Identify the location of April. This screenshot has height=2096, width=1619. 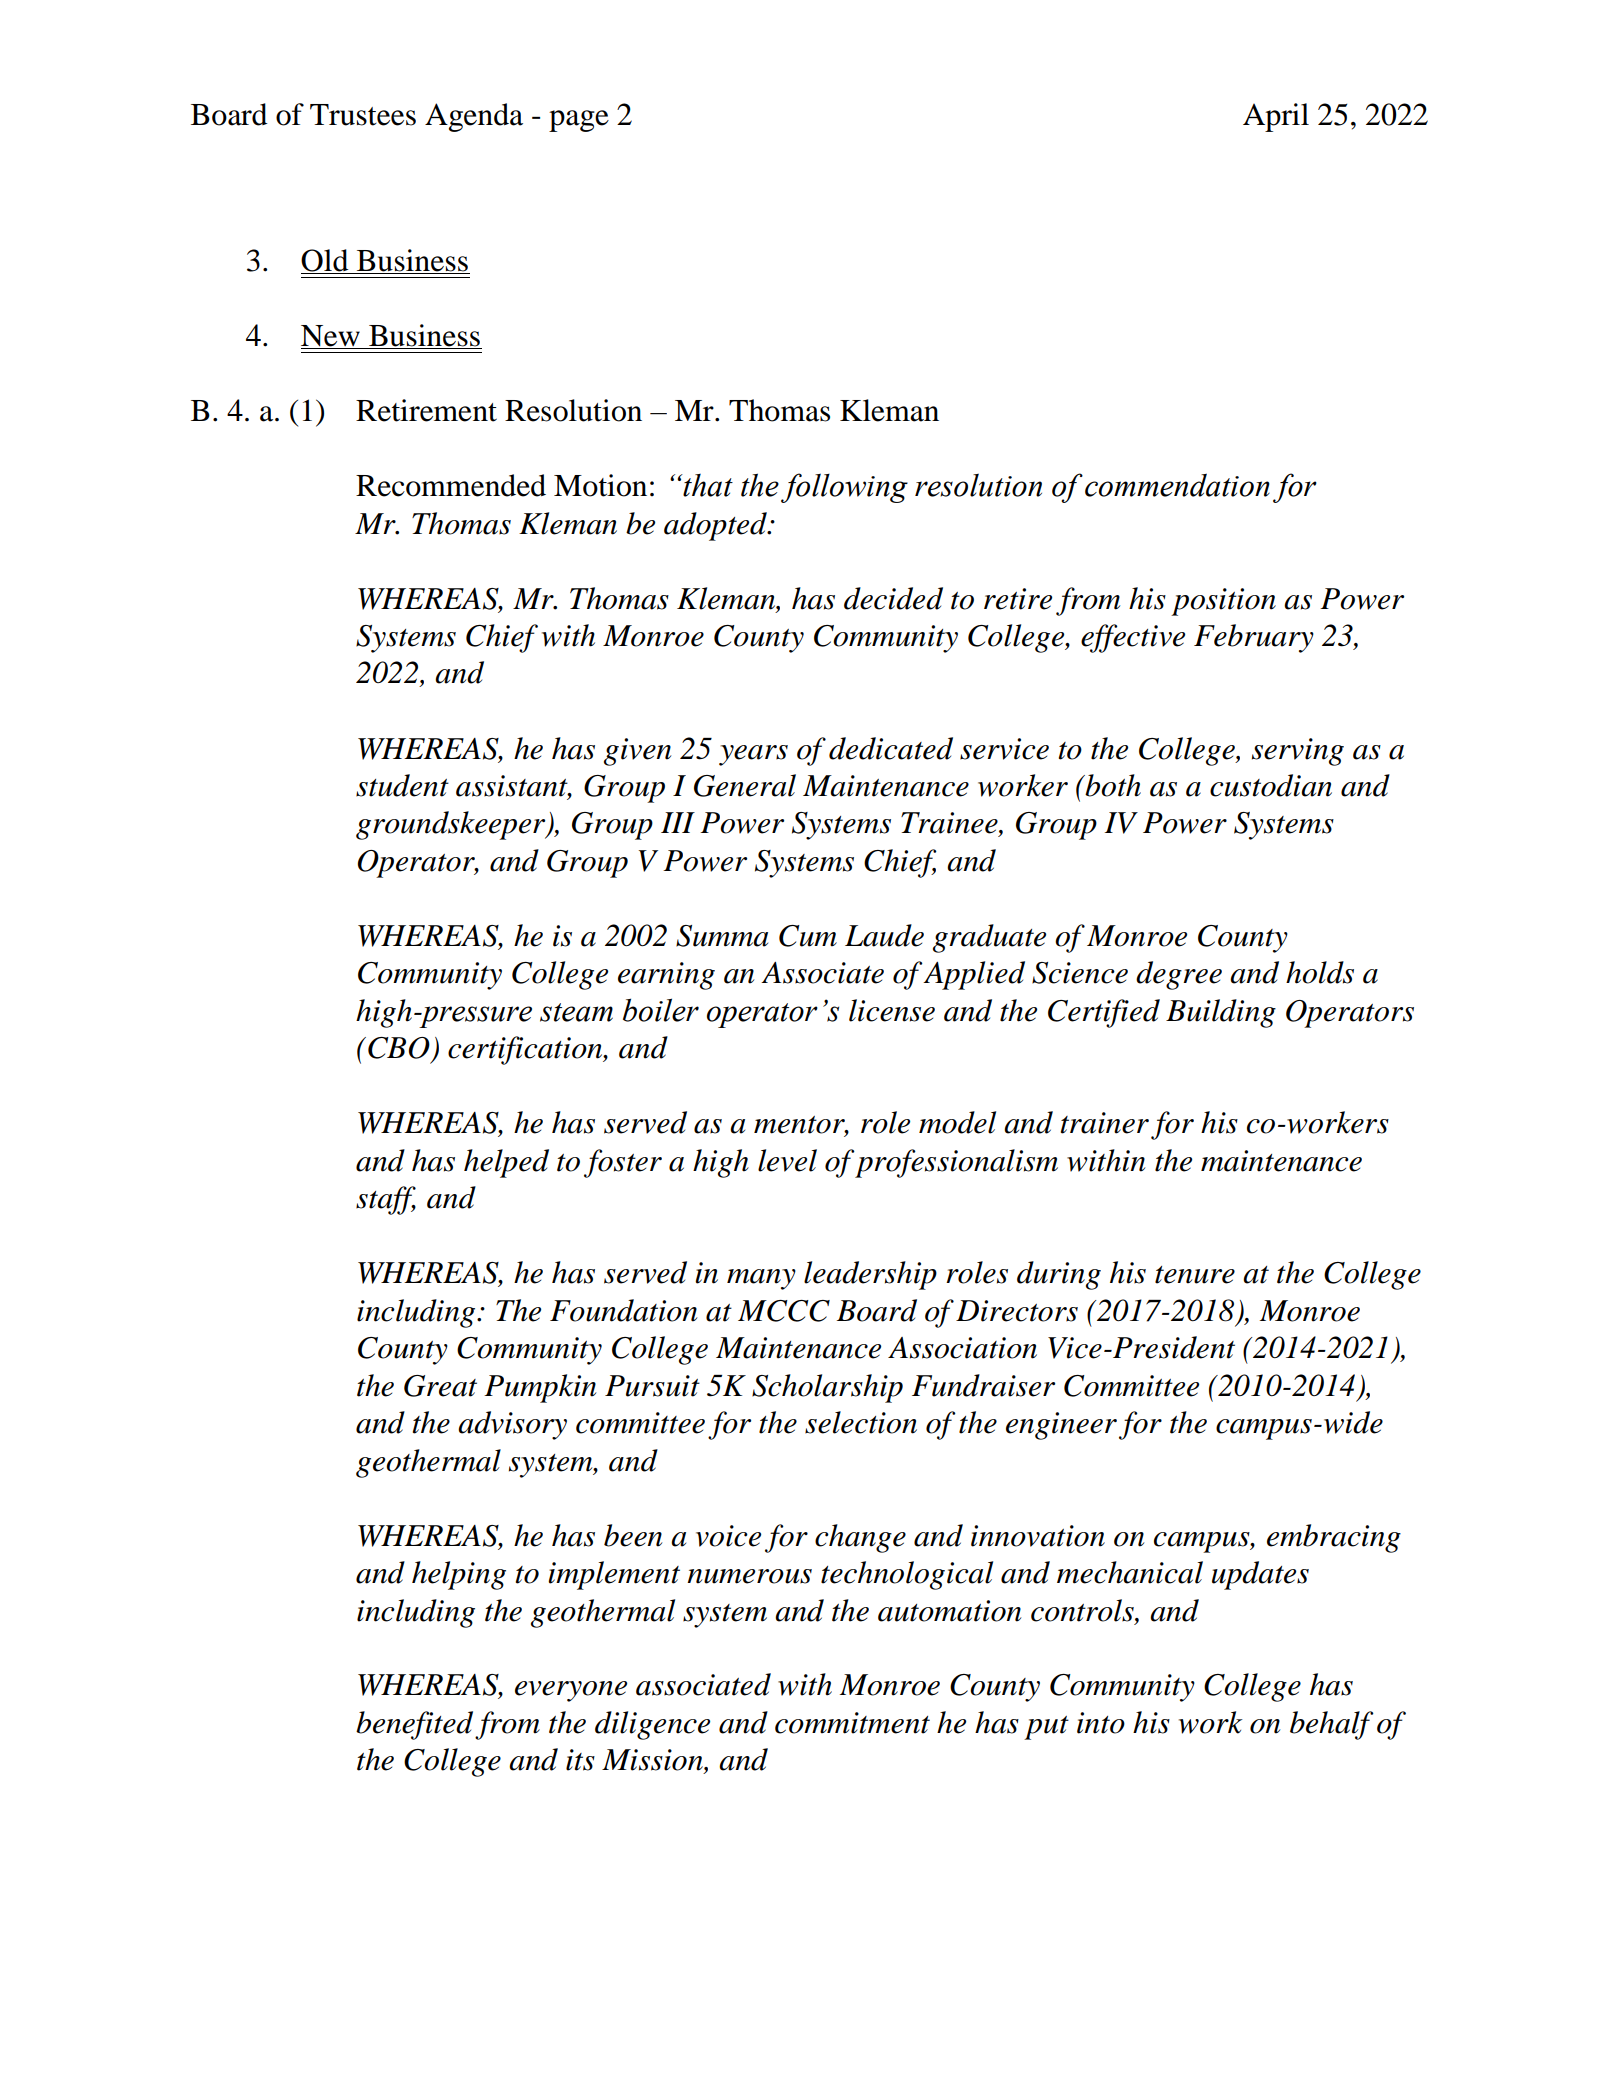
(1276, 117).
